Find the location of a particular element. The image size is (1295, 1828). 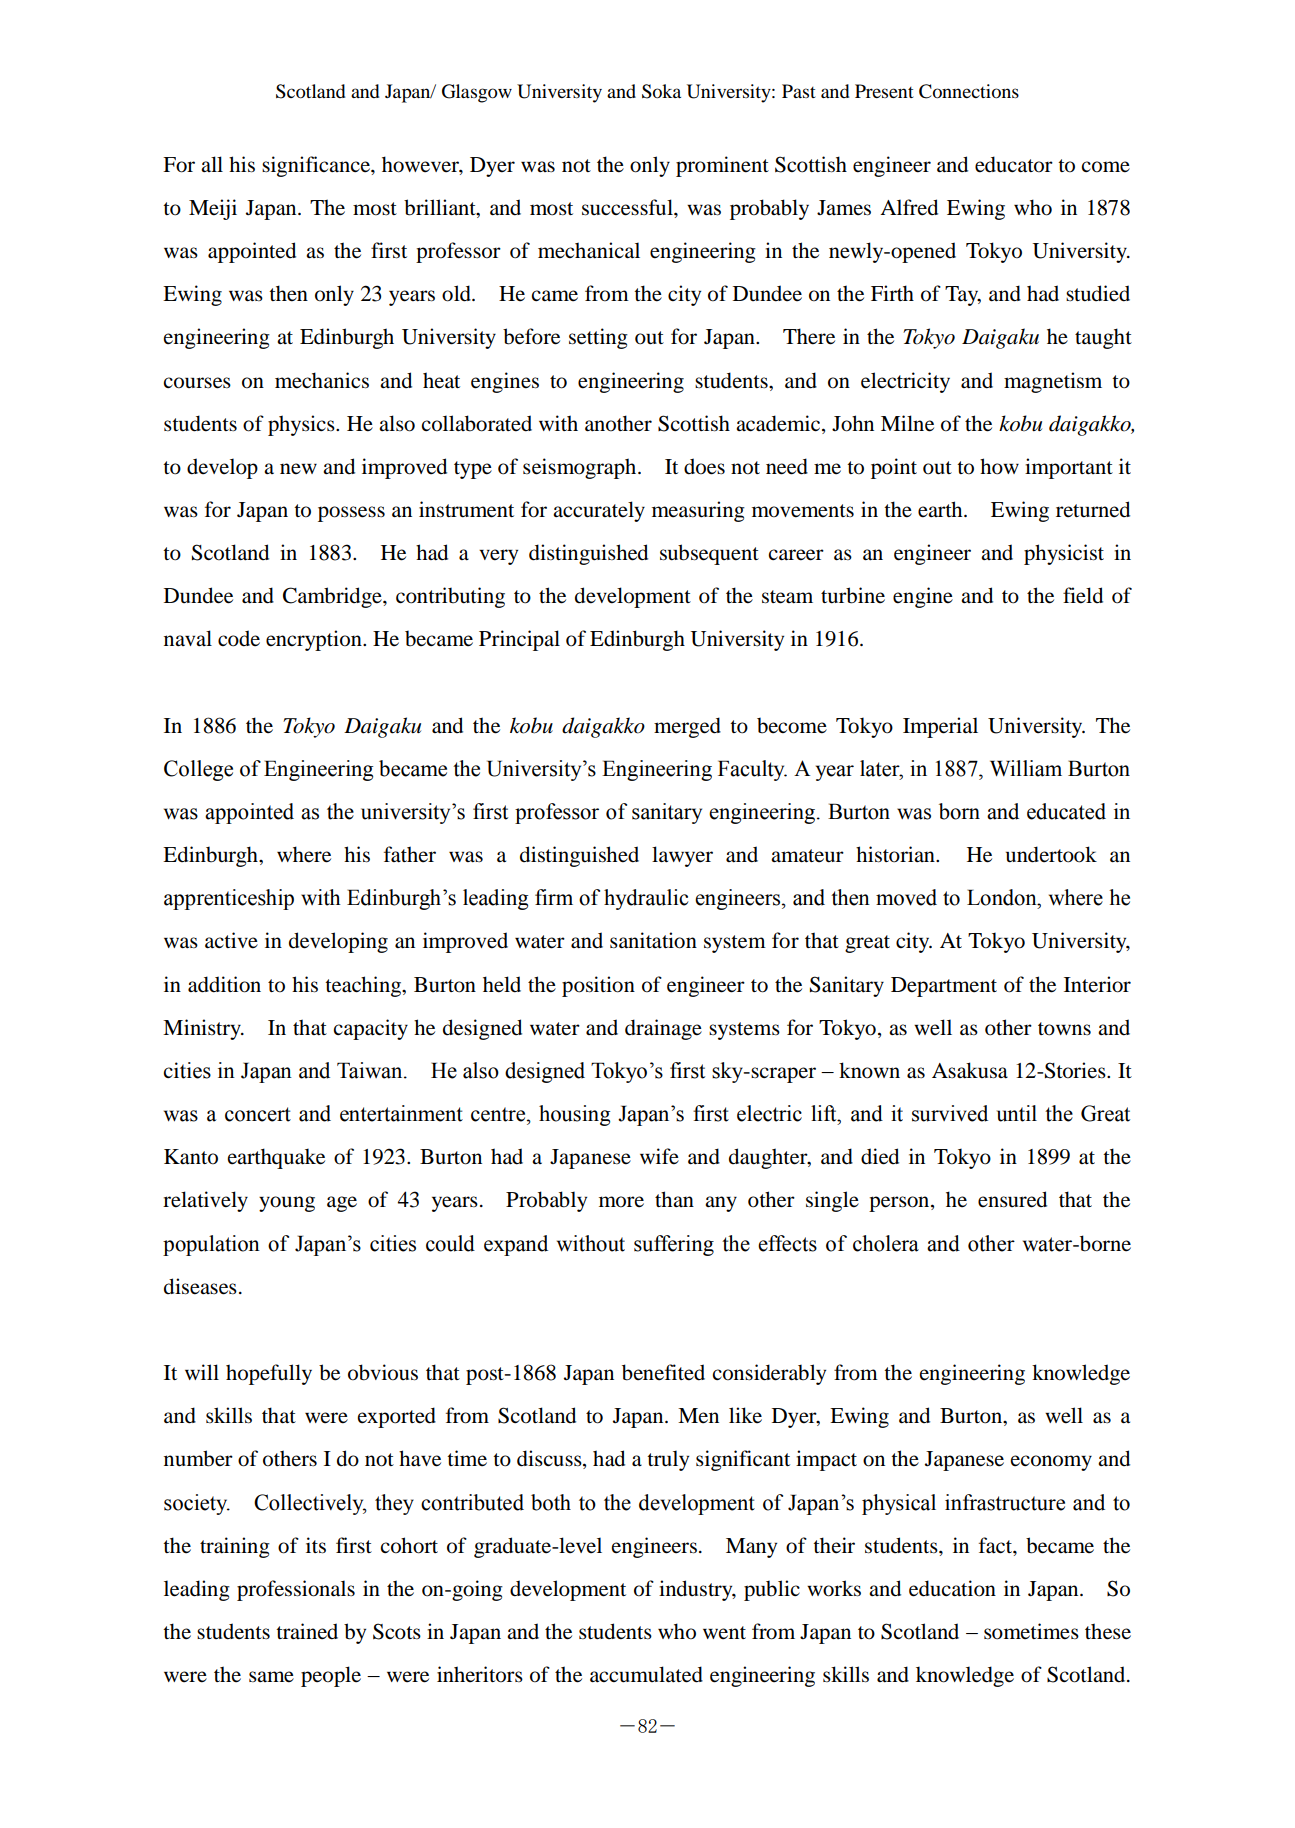

London is located at coordinates (1003, 897).
